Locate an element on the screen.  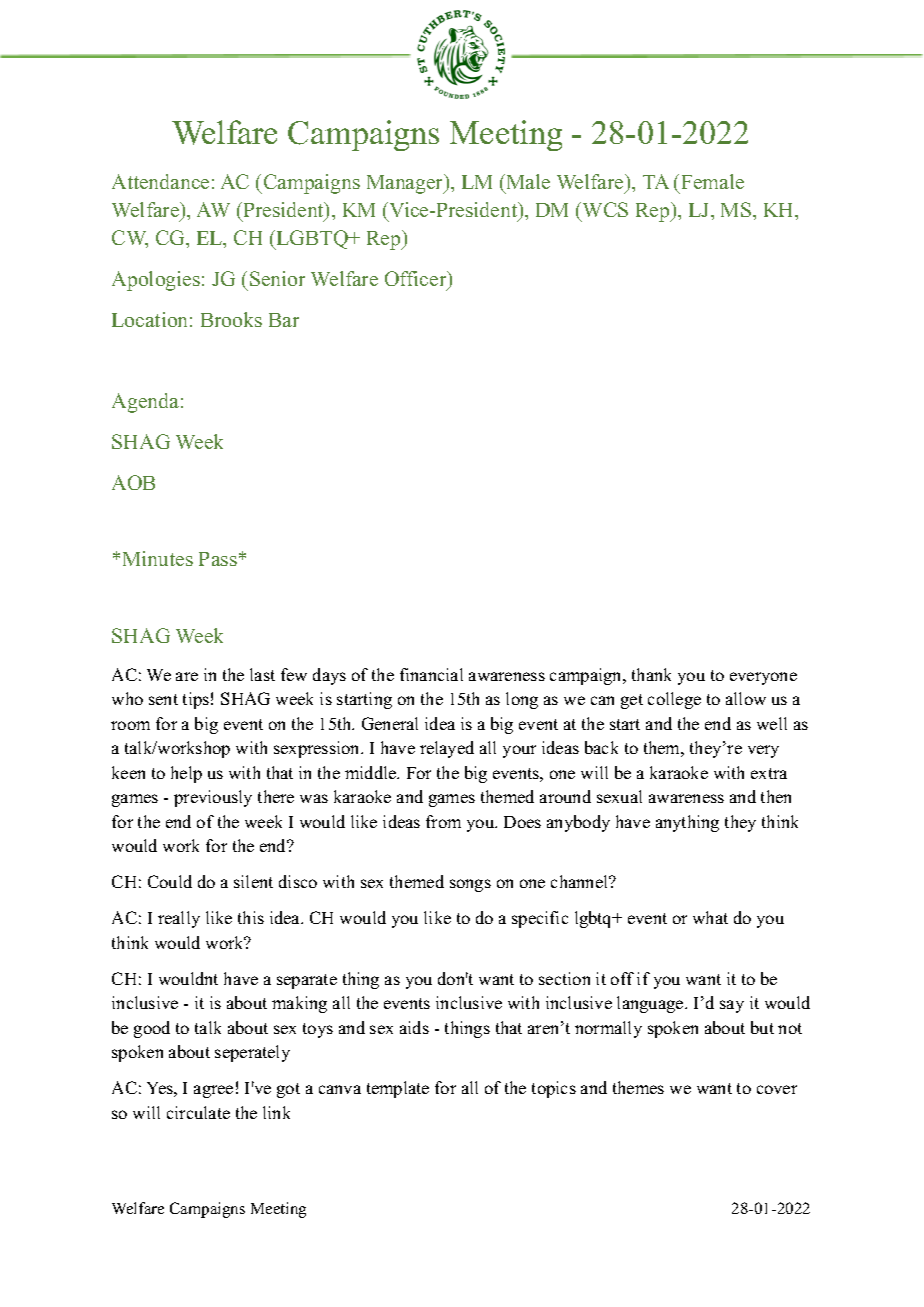
thank is located at coordinates (651, 674).
